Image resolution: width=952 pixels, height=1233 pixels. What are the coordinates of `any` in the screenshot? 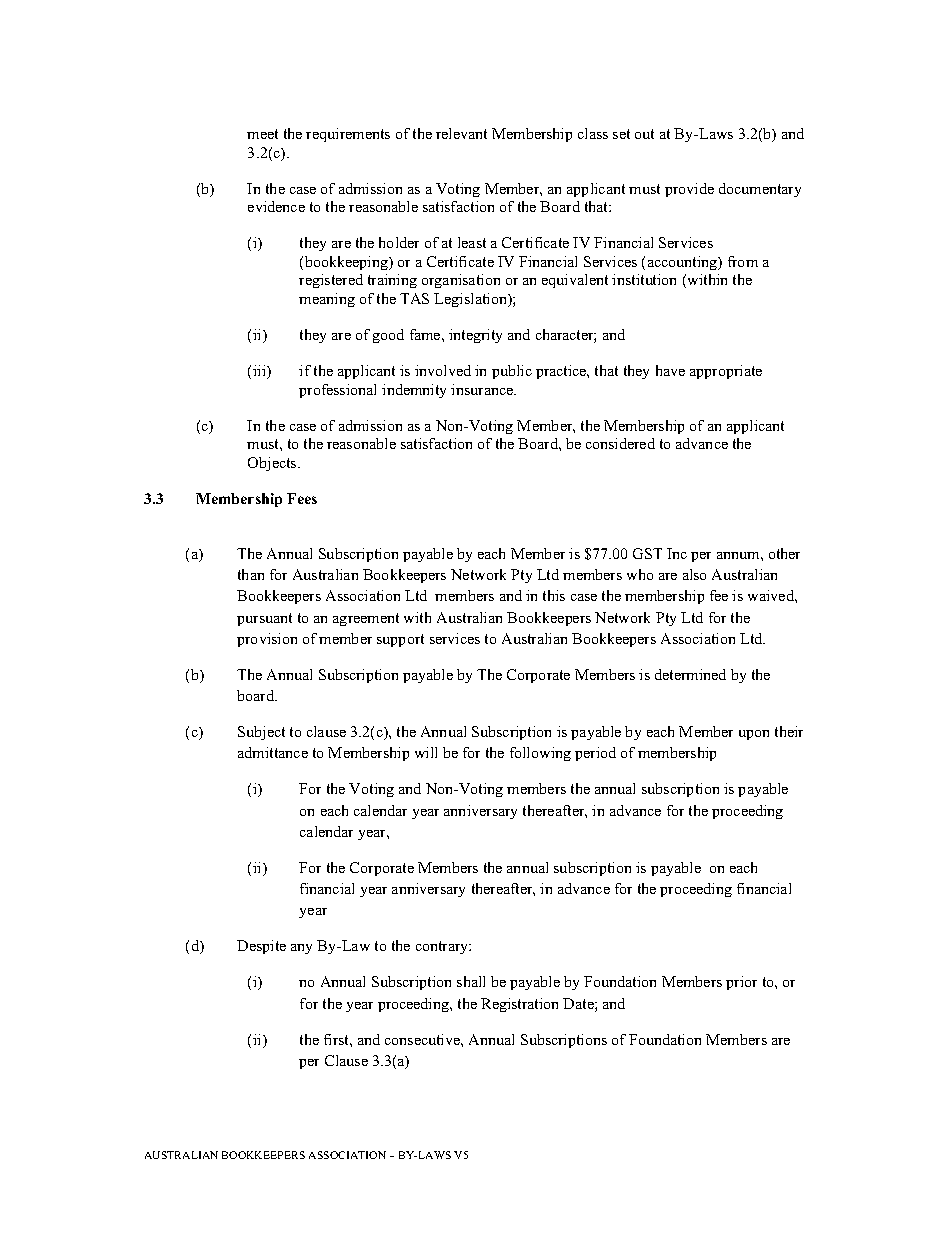 It's located at (301, 949).
